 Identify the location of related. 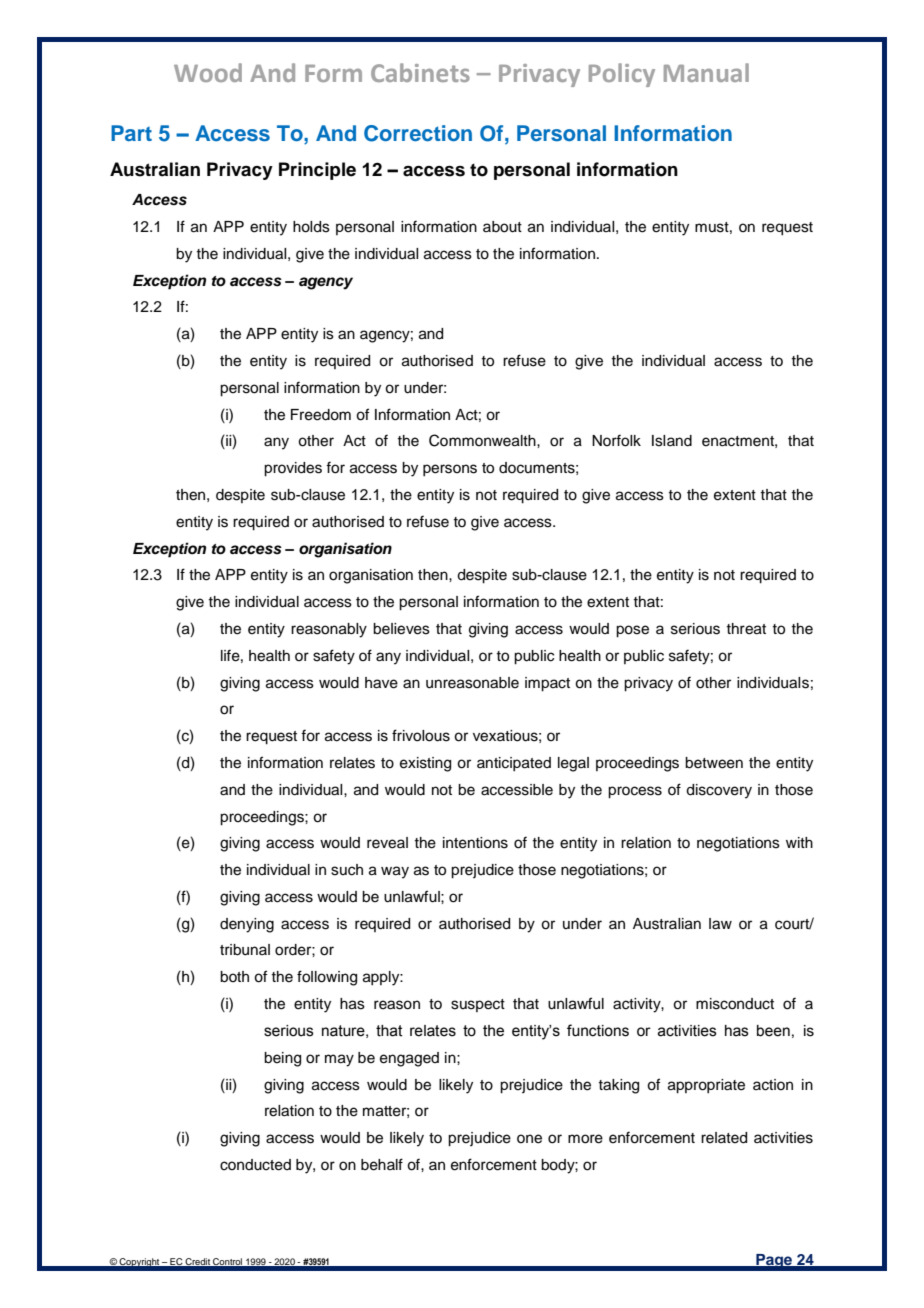
(724, 1138).
